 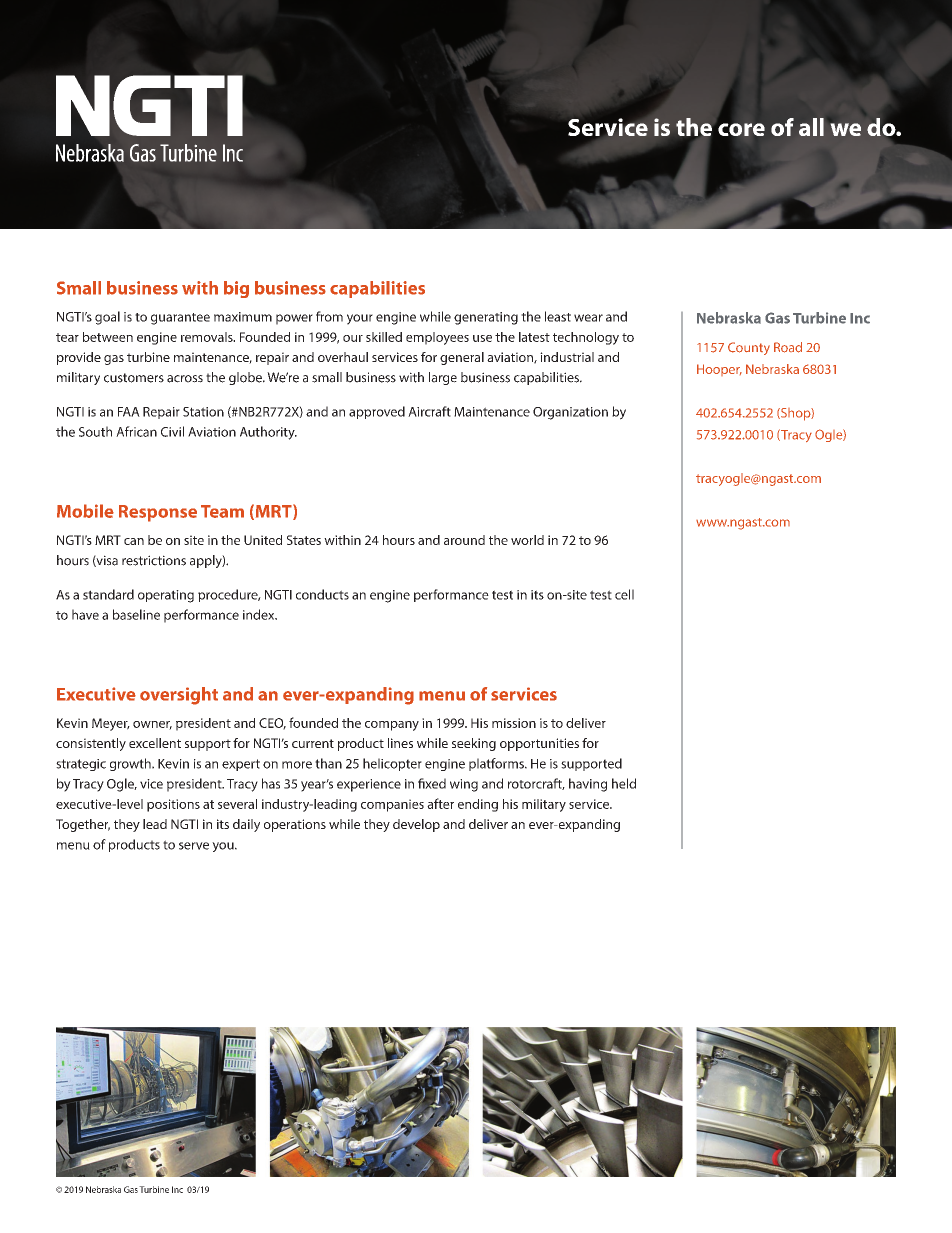 I want to click on around, so click(x=464, y=540).
